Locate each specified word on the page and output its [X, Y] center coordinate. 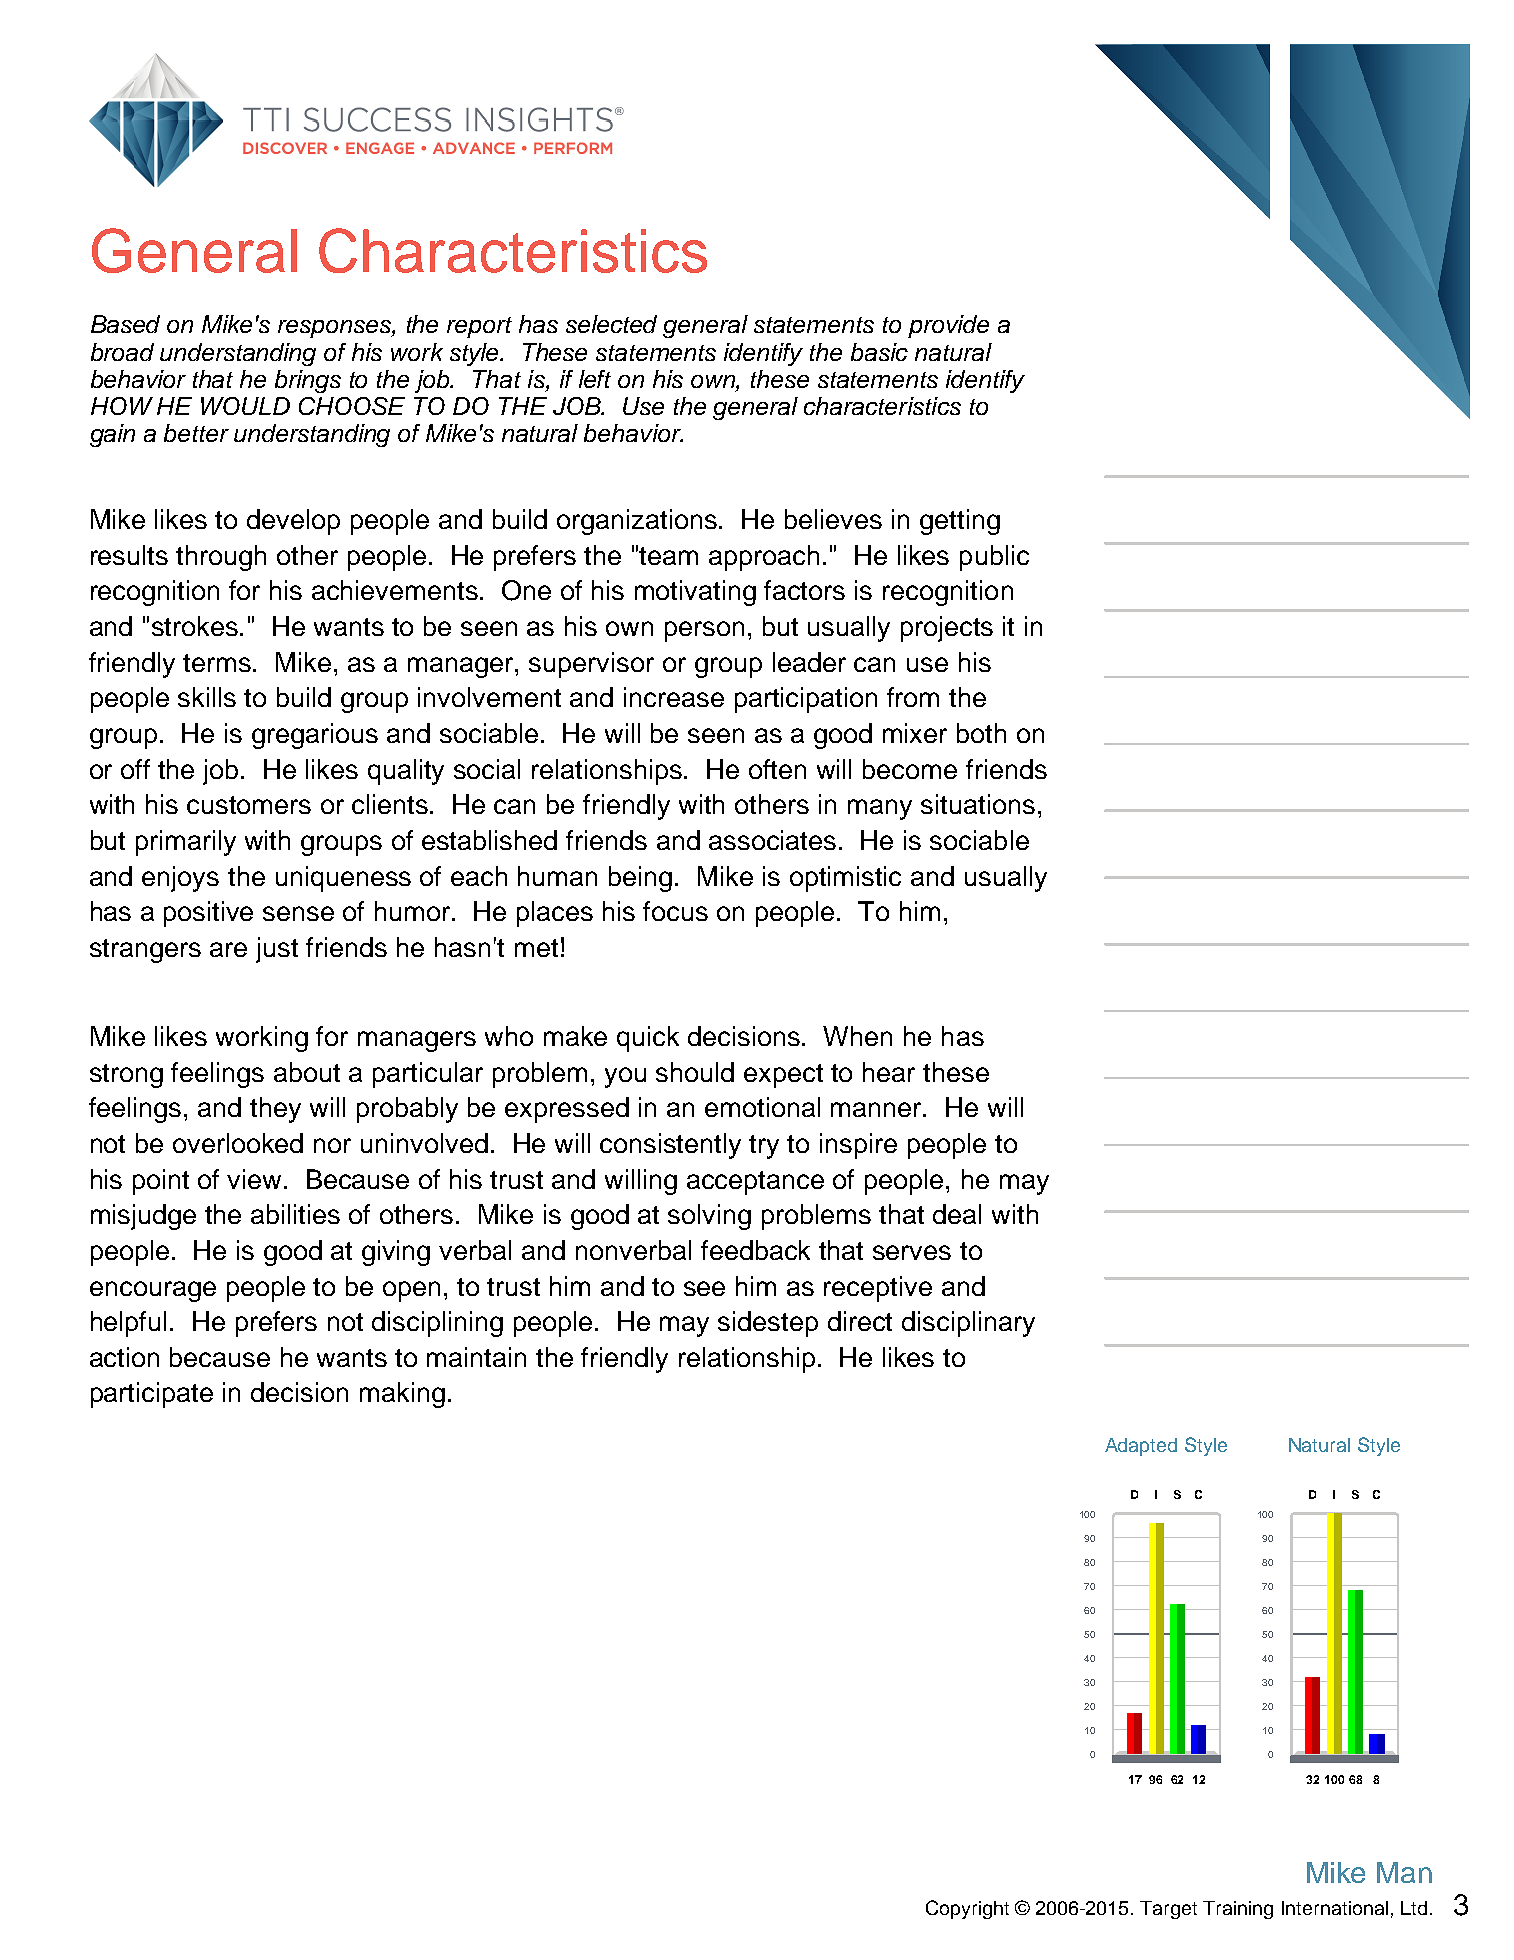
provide [948, 326]
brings [308, 381]
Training [1238, 1910]
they [275, 1110]
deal [957, 1214]
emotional [762, 1107]
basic [879, 352]
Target [1168, 1910]
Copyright [967, 1909]
